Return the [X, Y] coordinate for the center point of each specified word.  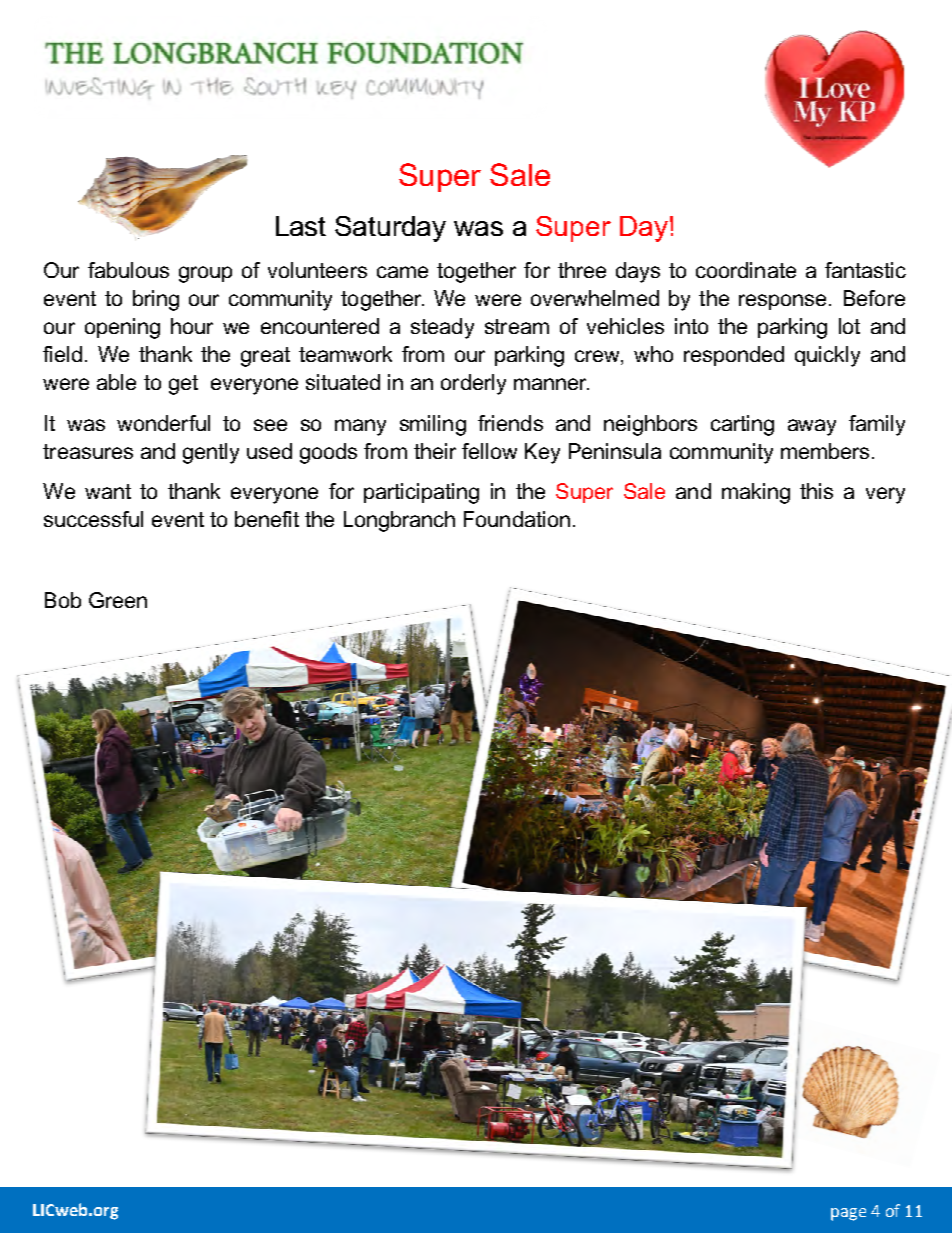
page [848, 1214]
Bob [63, 600]
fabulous [128, 270]
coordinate [746, 270]
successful [93, 519]
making [756, 493]
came [402, 272]
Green [118, 600]
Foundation [517, 519]
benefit [267, 519]
